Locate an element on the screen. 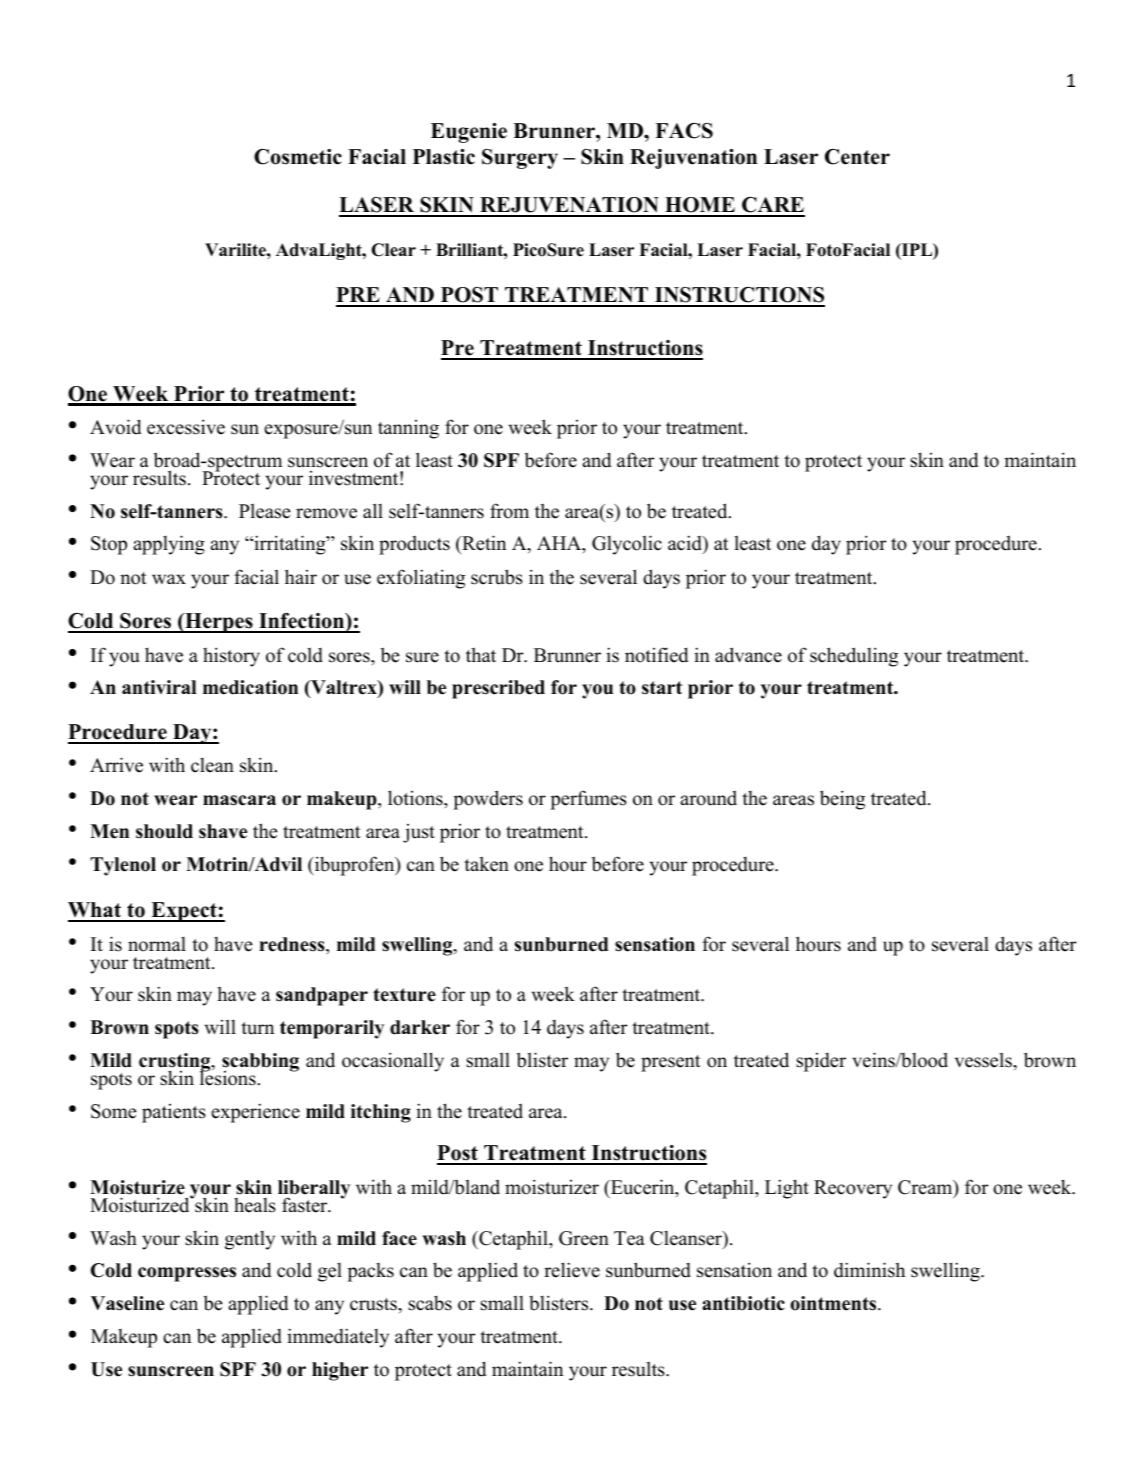 The image size is (1143, 1479). applying is located at coordinates (169, 545).
